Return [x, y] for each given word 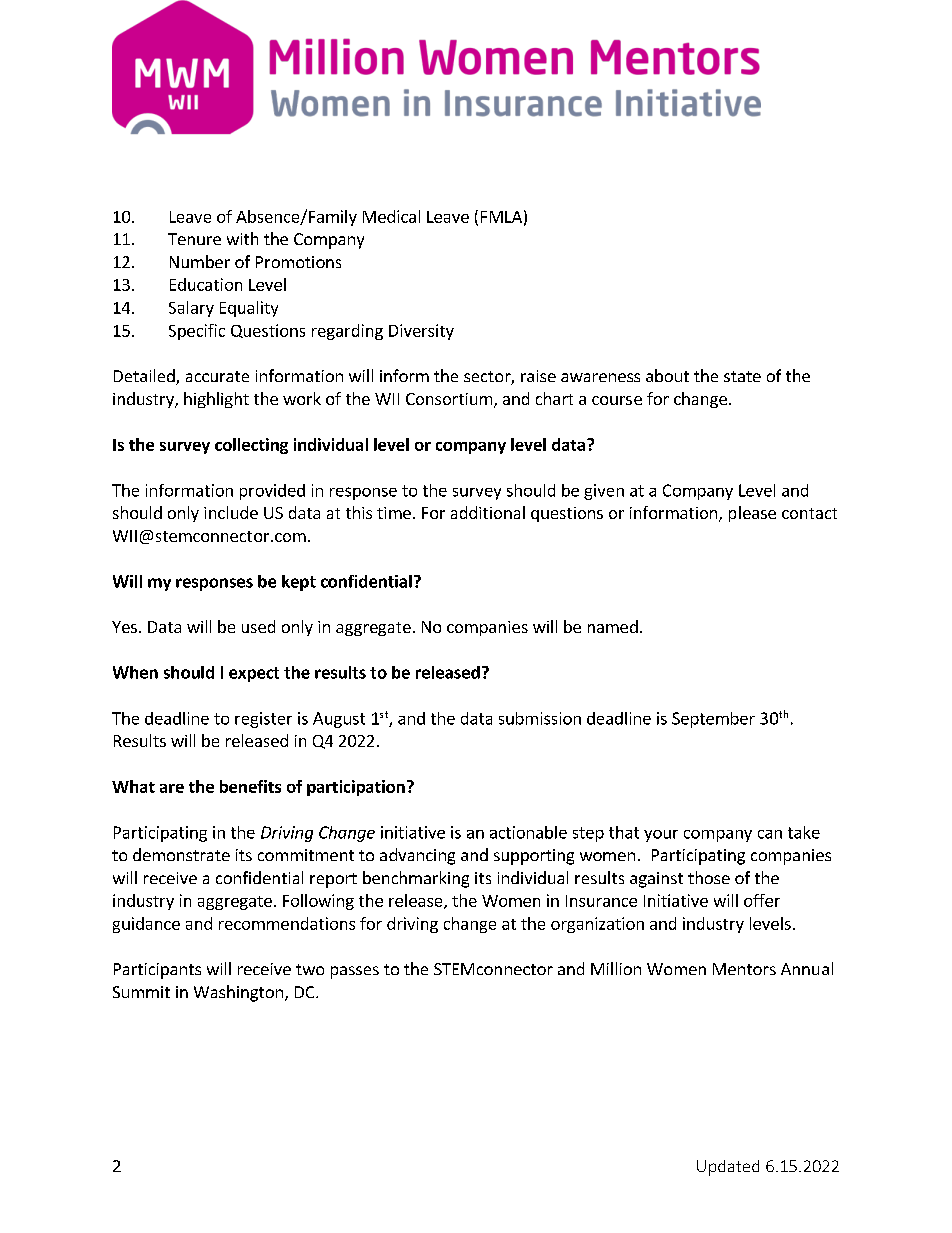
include [231, 512]
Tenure [194, 239]
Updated [728, 1168]
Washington [238, 993]
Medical [391, 216]
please [752, 514]
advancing [417, 856]
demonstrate [181, 854]
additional [488, 512]
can [770, 834]
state [742, 376]
